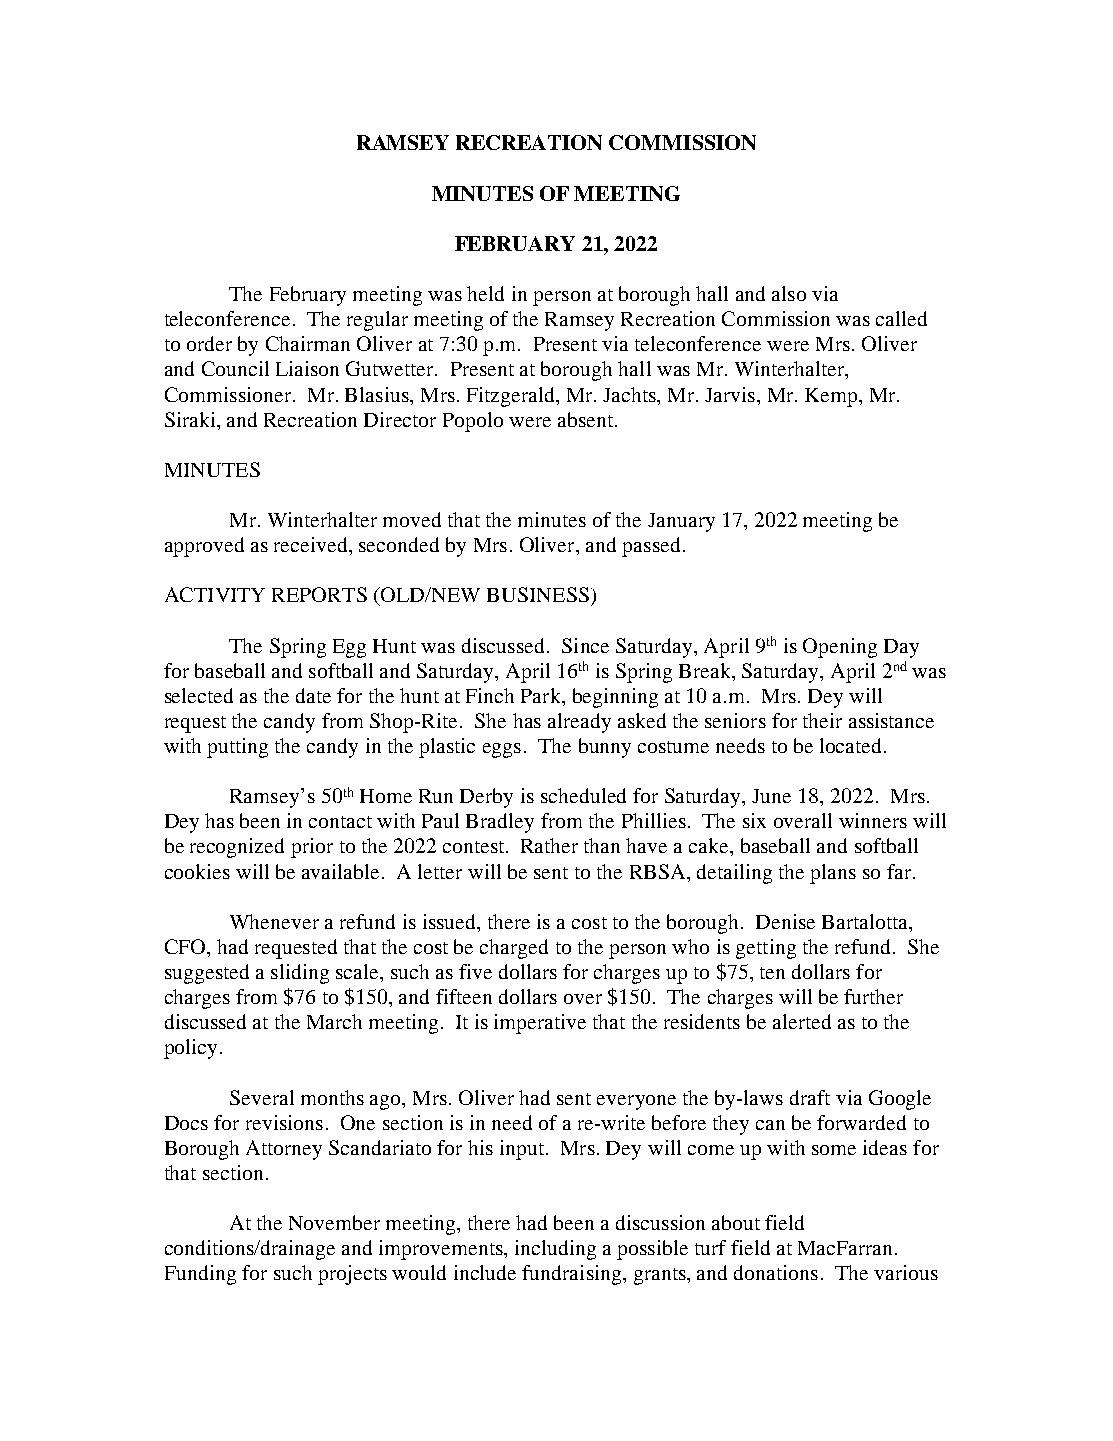 Image resolution: width=1113 pixels, height=1441 pixels. What do you see at coordinates (555, 1250) in the document?
I see `including` at bounding box center [555, 1250].
